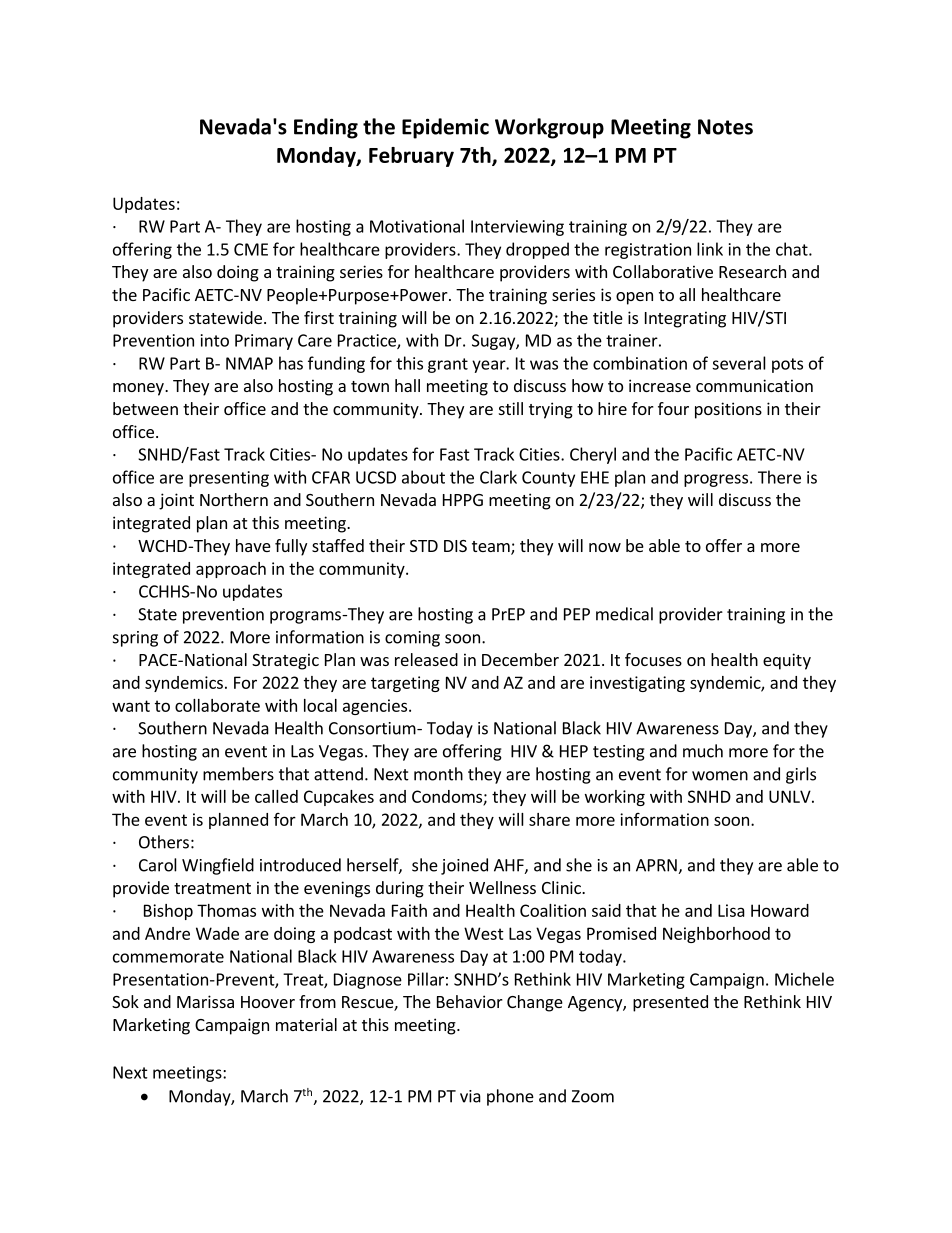 The height and width of the screenshot is (1233, 952). What do you see at coordinates (464, 866) in the screenshot?
I see `joined` at bounding box center [464, 866].
